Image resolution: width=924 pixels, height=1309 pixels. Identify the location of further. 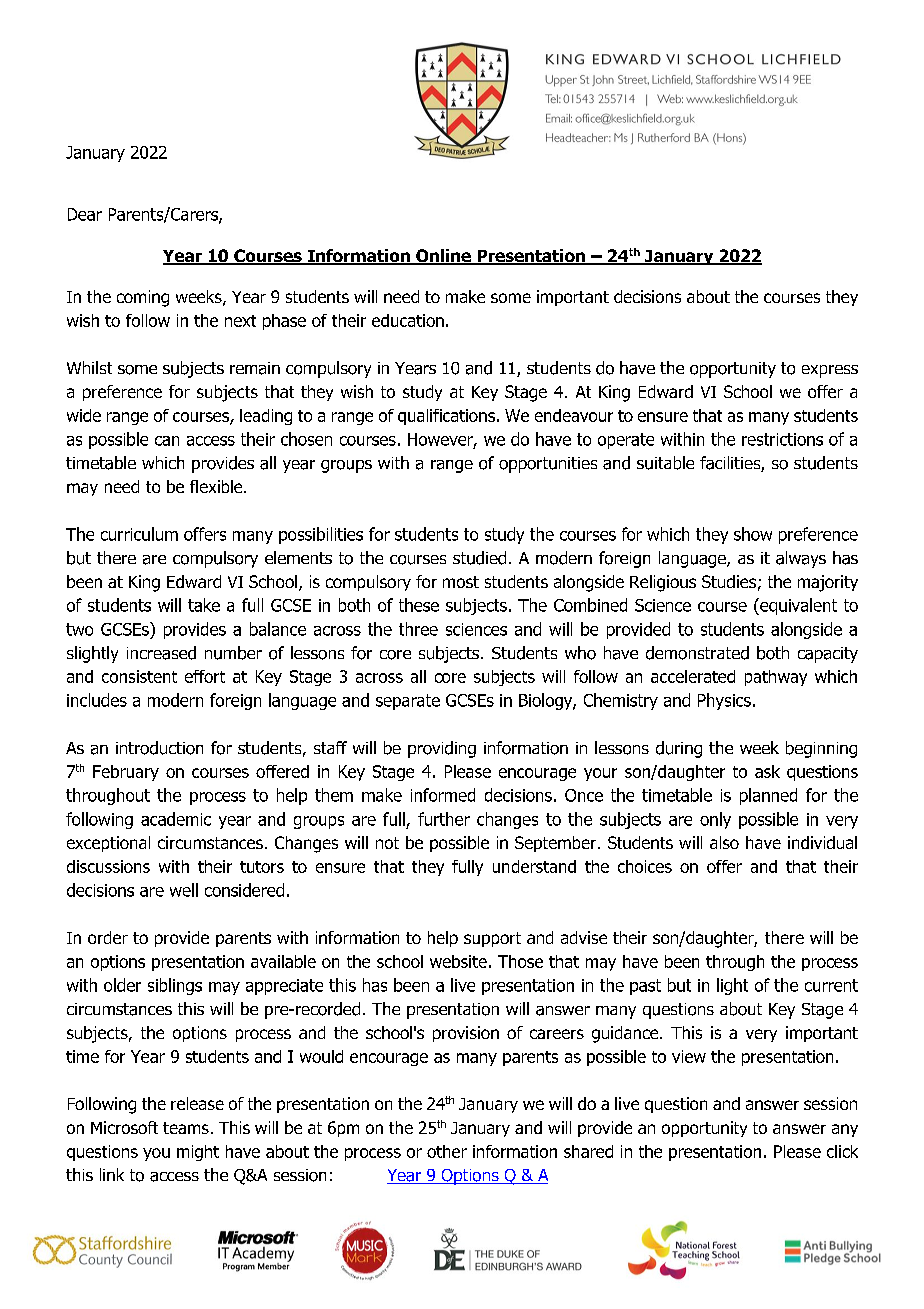
(444, 819).
